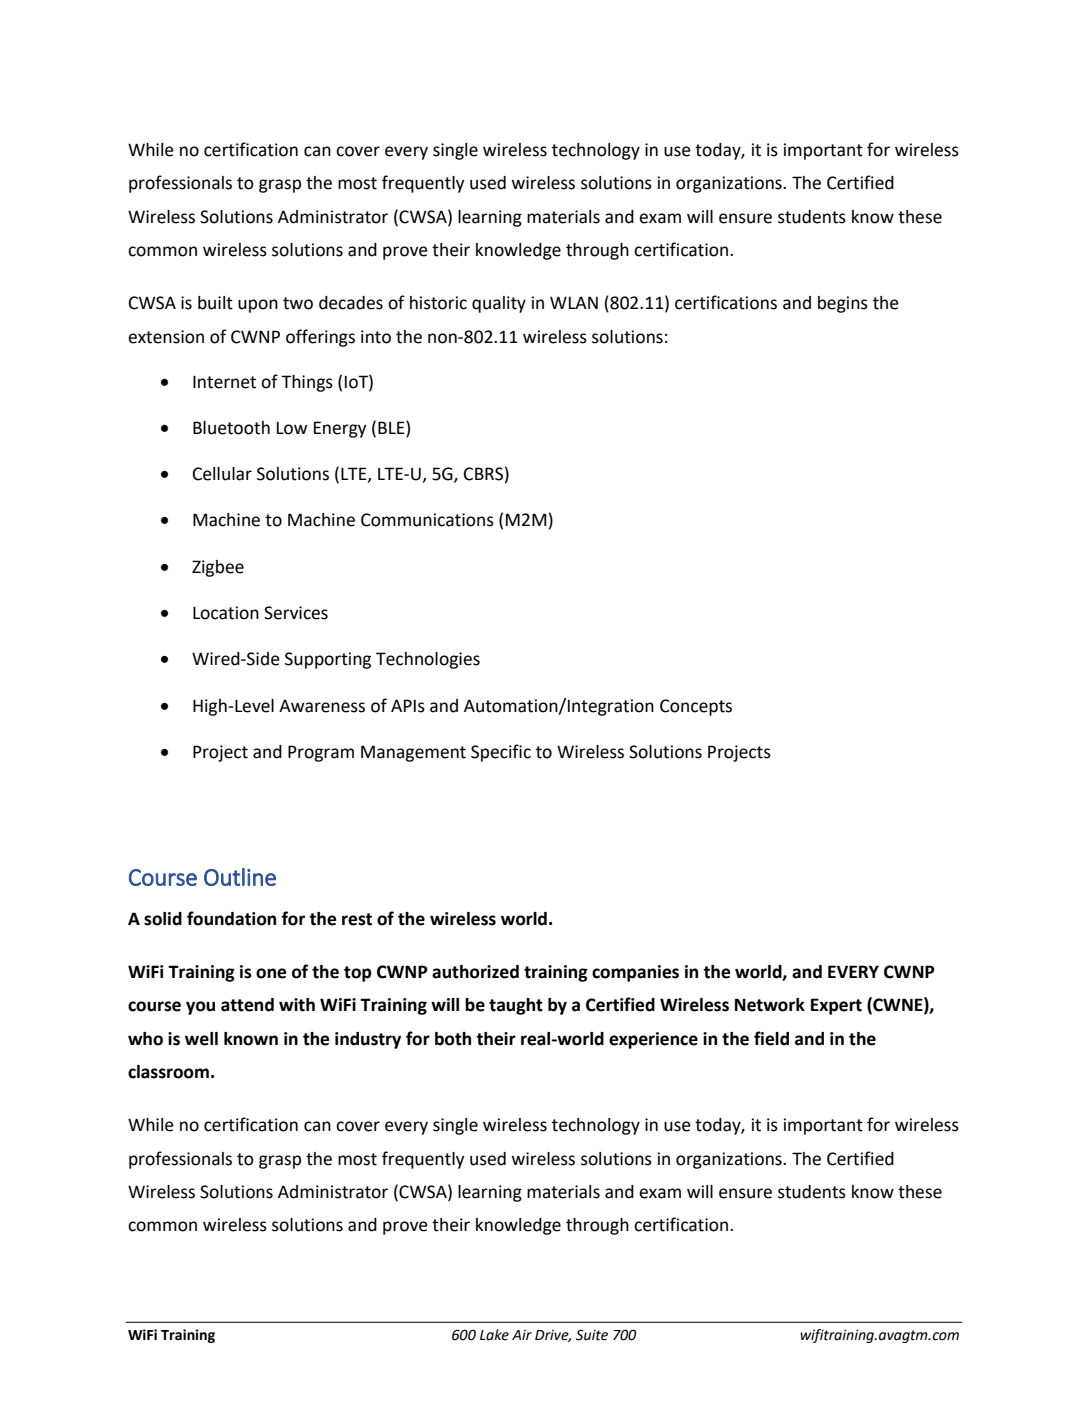  What do you see at coordinates (475, 972) in the image?
I see `authorized` at bounding box center [475, 972].
